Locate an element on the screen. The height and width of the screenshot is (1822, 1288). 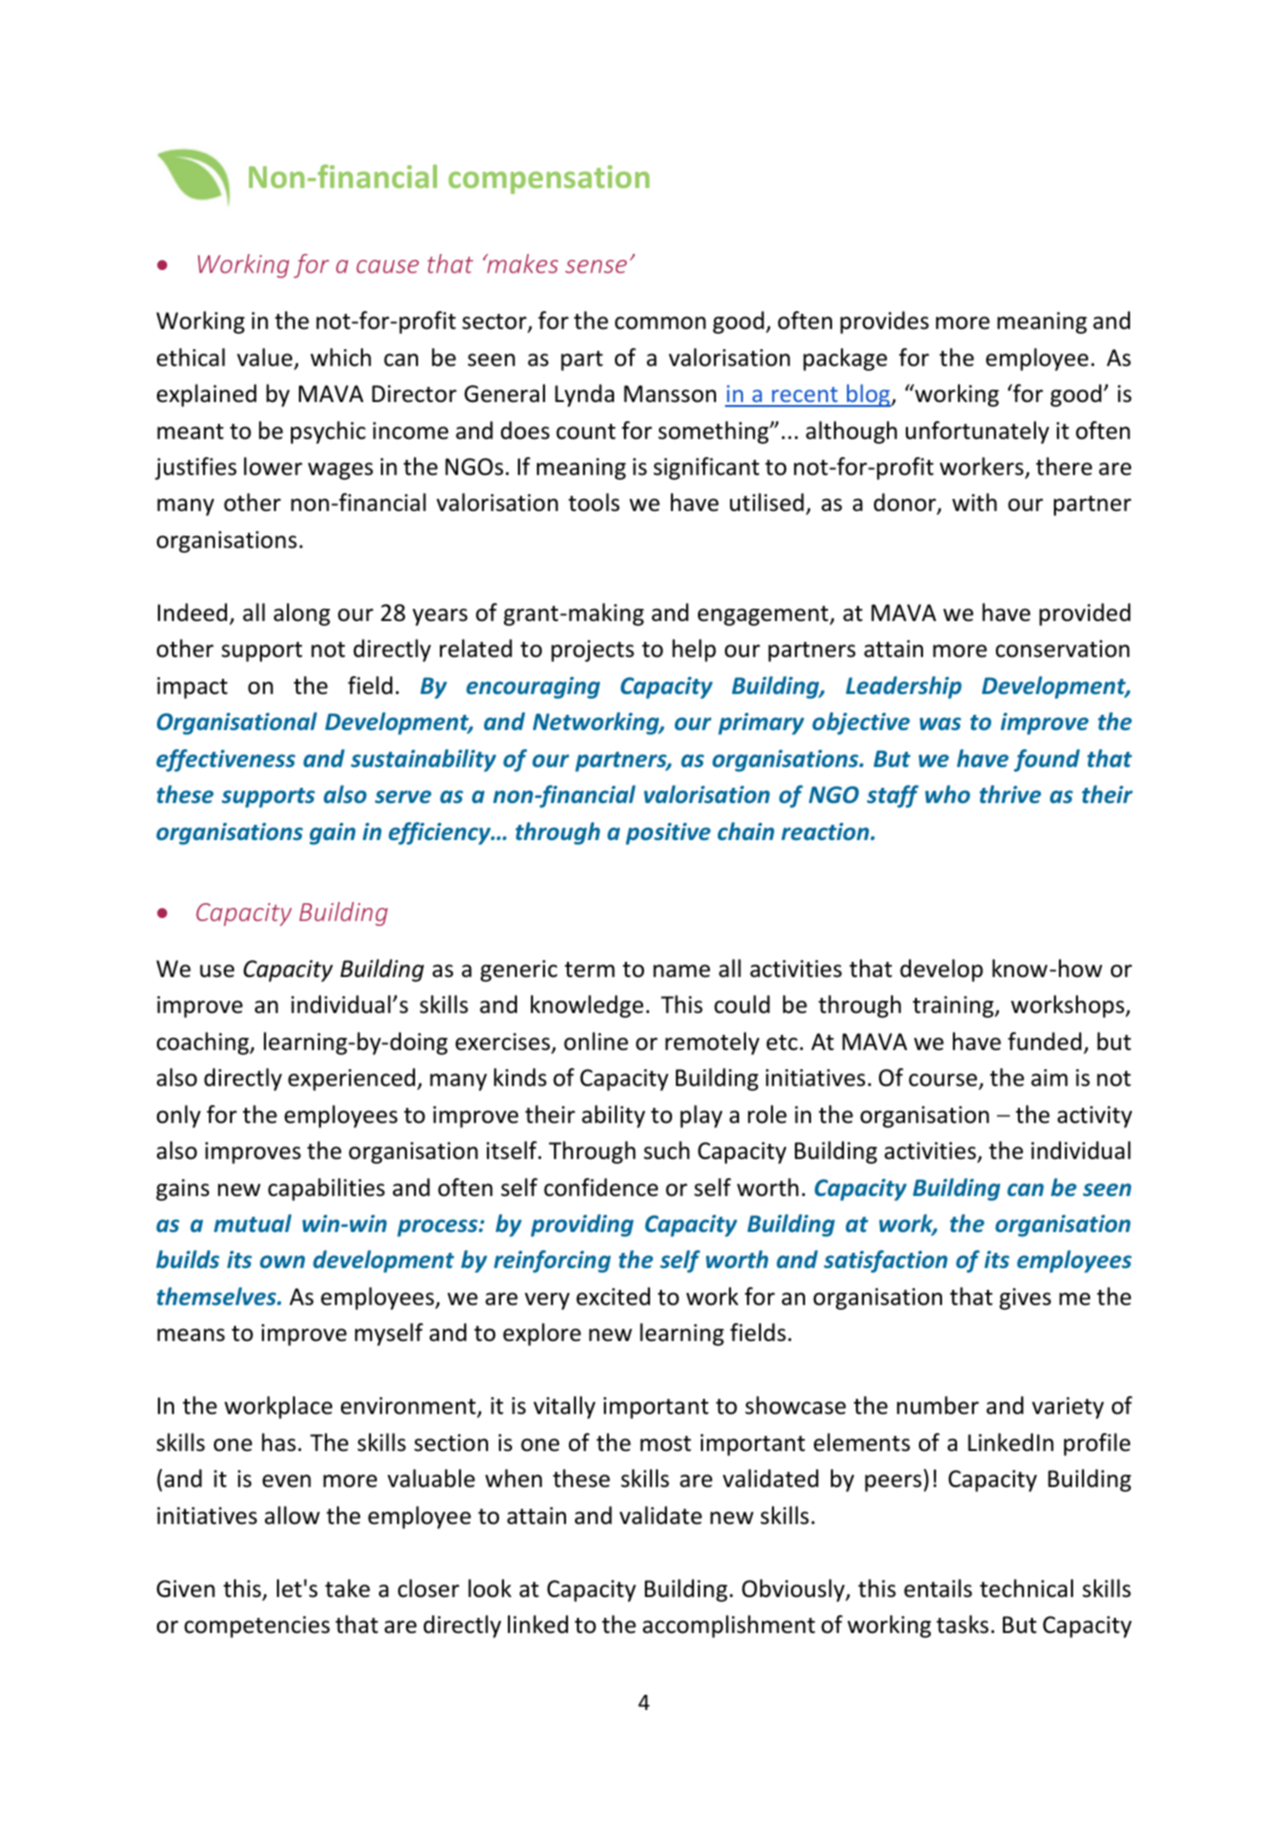
accomplishment is located at coordinates (729, 1626).
